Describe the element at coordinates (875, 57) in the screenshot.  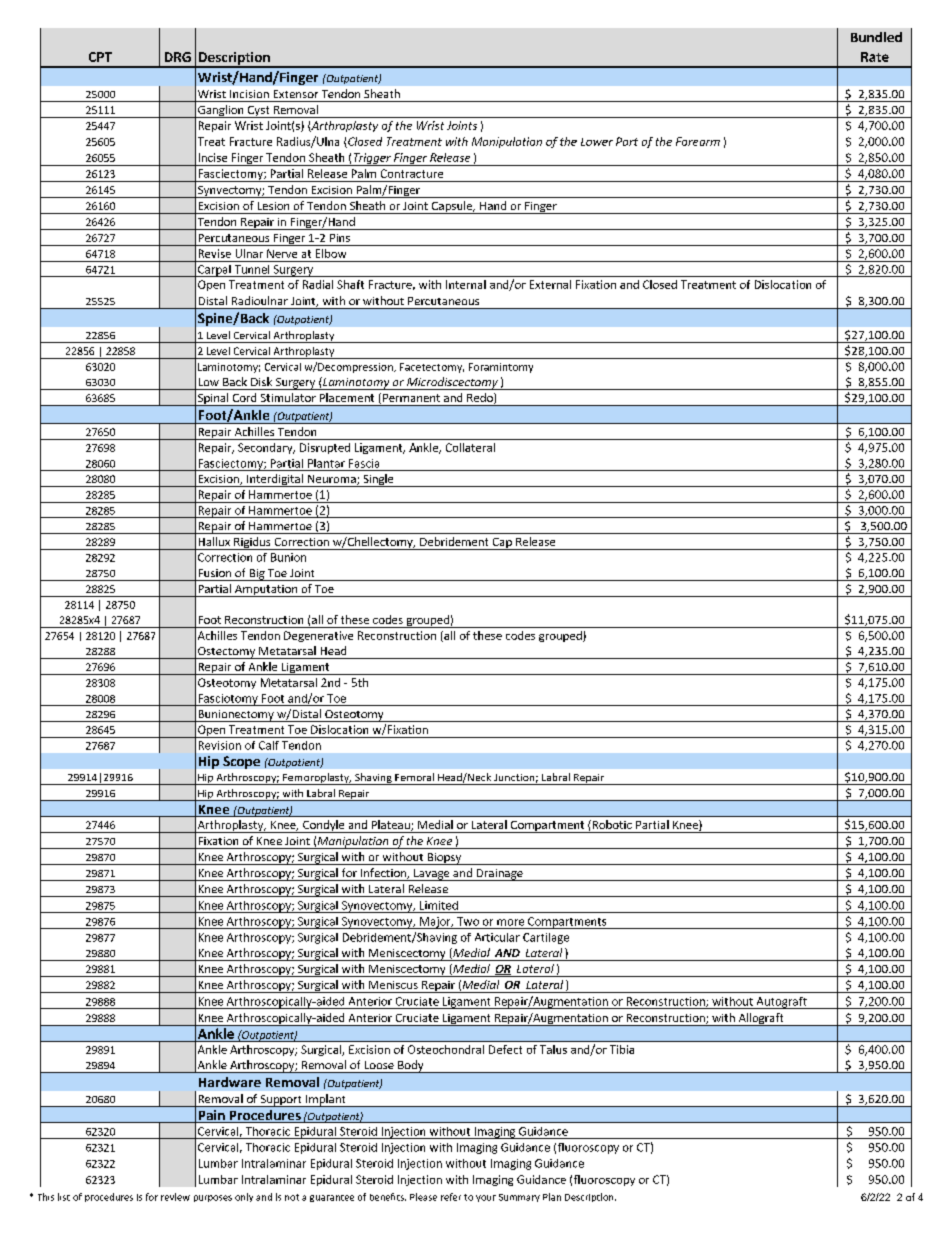
I see `Rate` at that location.
